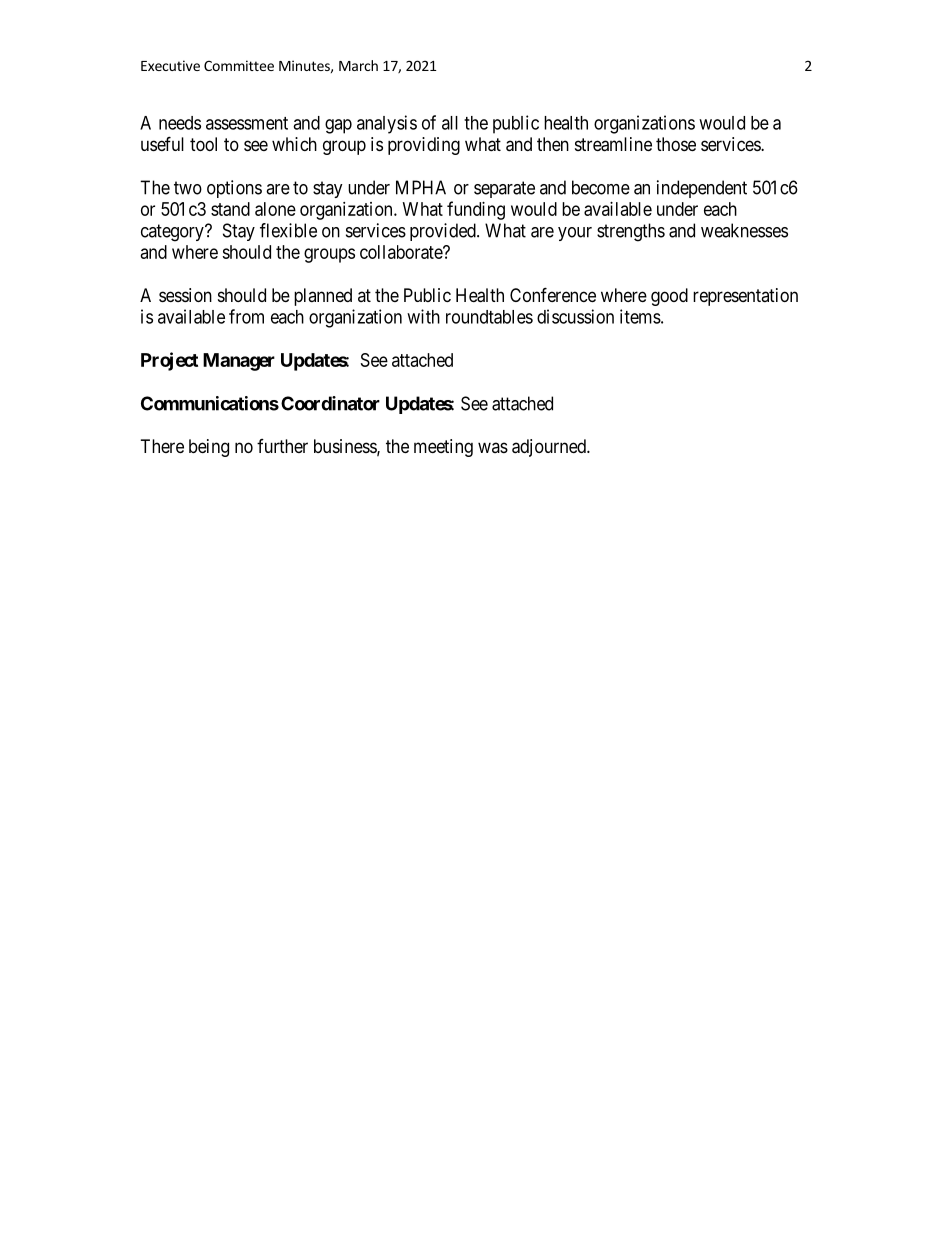 The image size is (952, 1233). I want to click on with, so click(423, 316).
